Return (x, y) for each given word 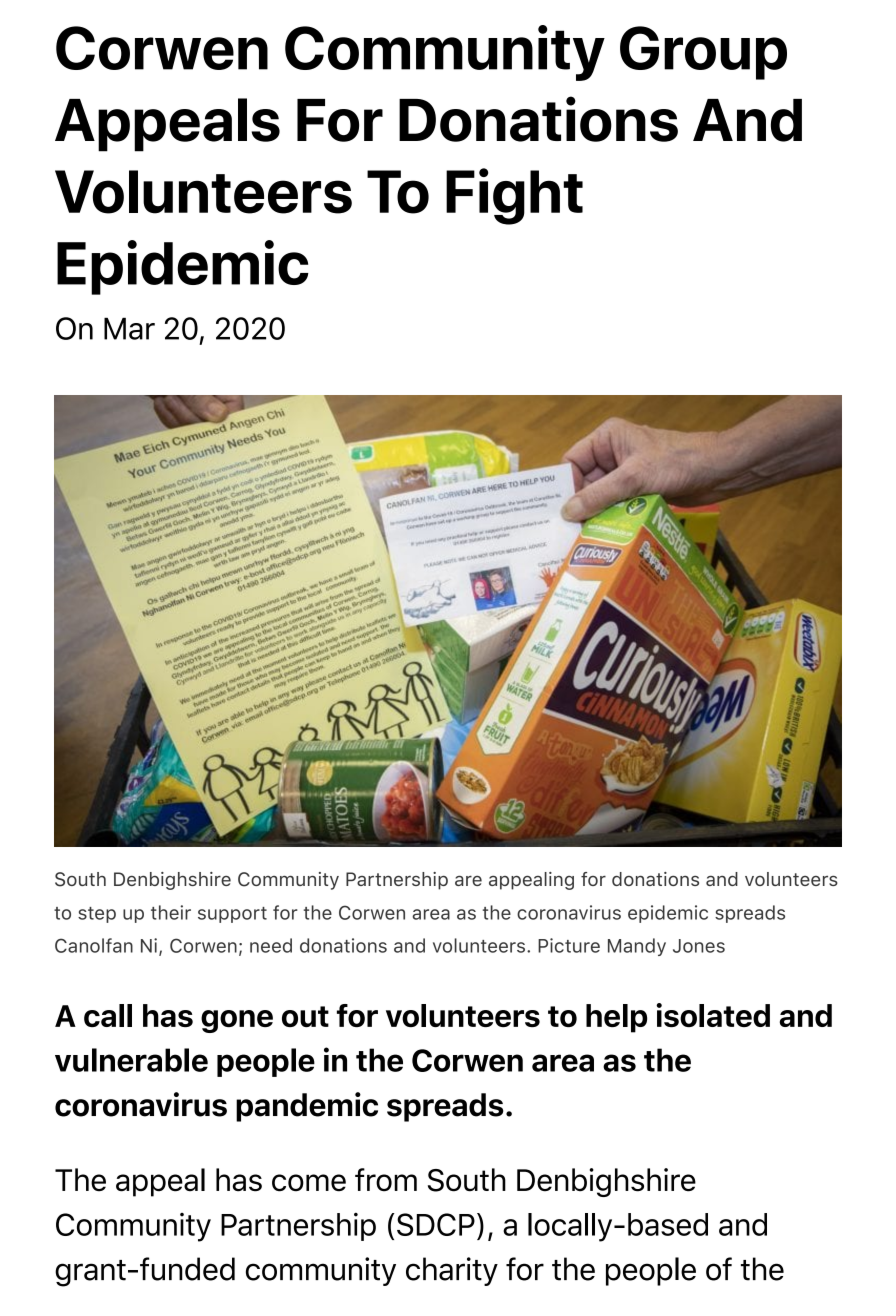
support (232, 915)
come (309, 1183)
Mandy (637, 947)
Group (703, 53)
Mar (129, 328)
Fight (514, 196)
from (386, 1180)
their (171, 912)
